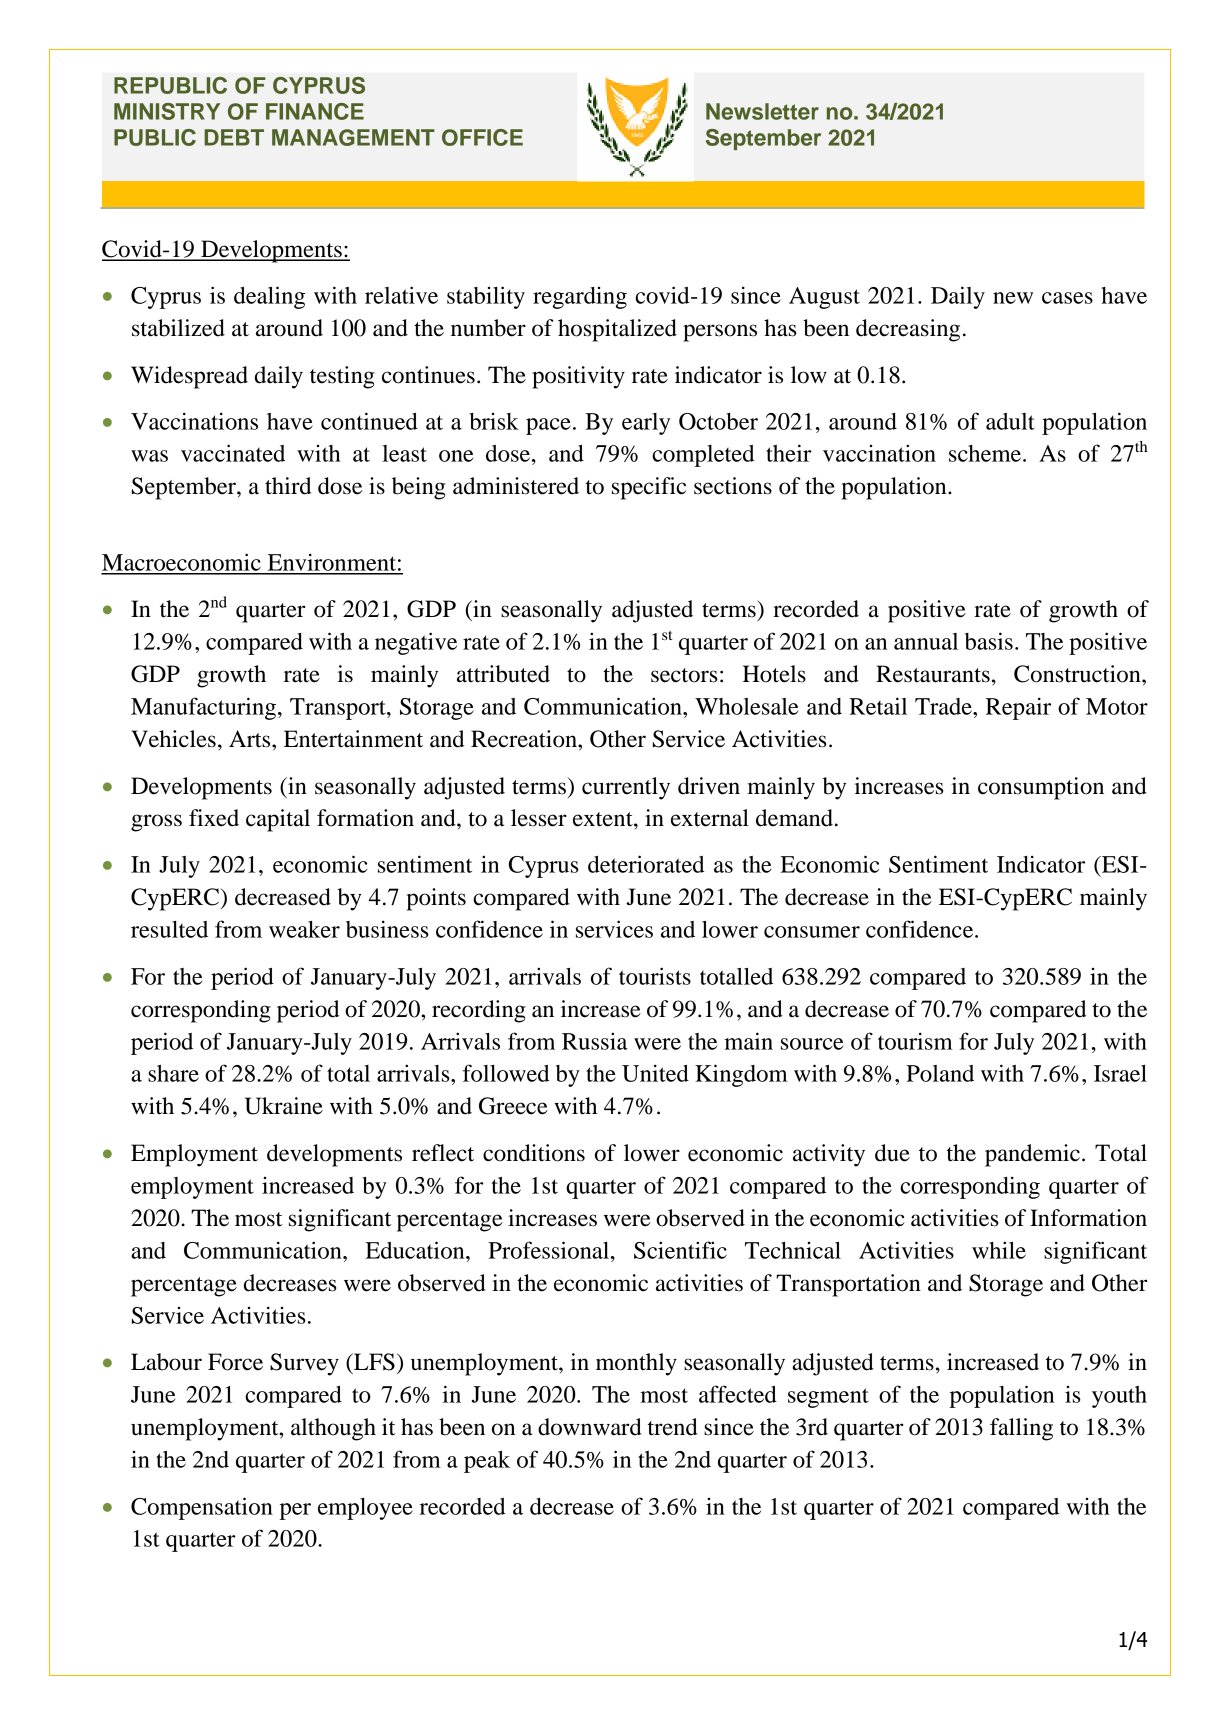 The image size is (1220, 1725). I want to click on currently, so click(626, 788).
